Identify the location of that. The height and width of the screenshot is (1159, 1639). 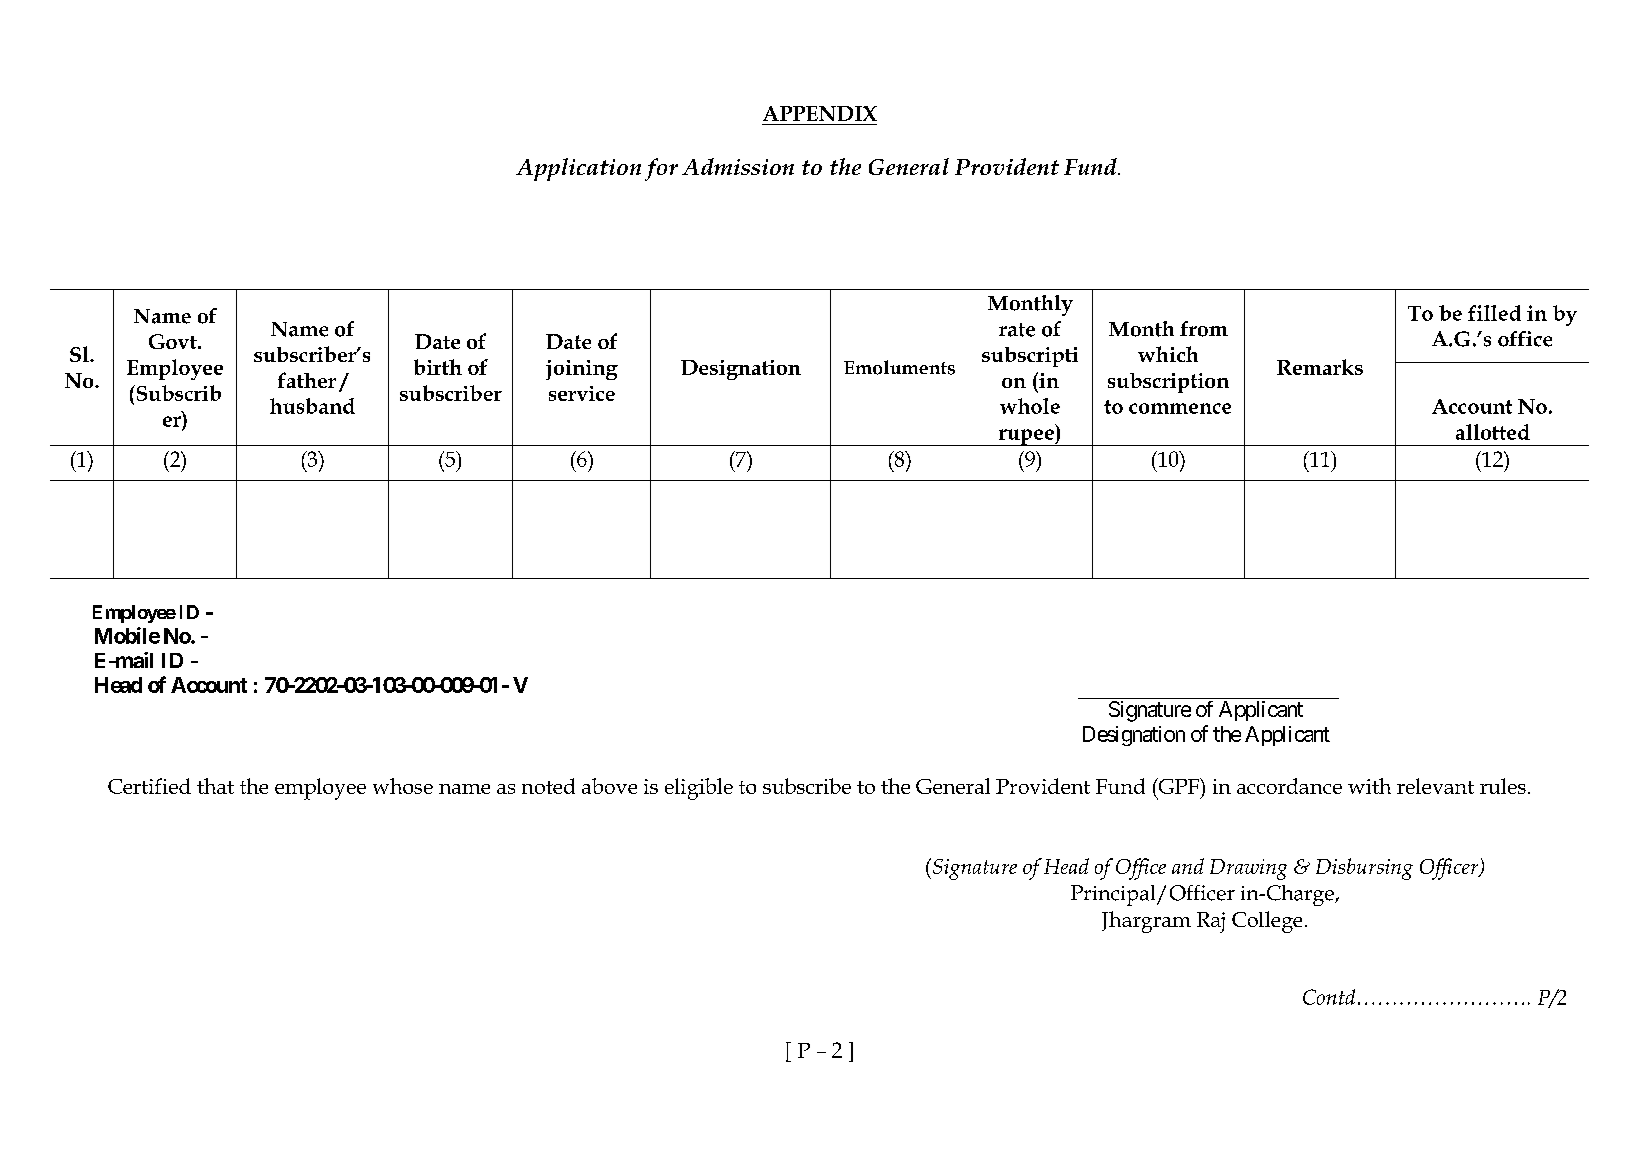
(215, 786).
